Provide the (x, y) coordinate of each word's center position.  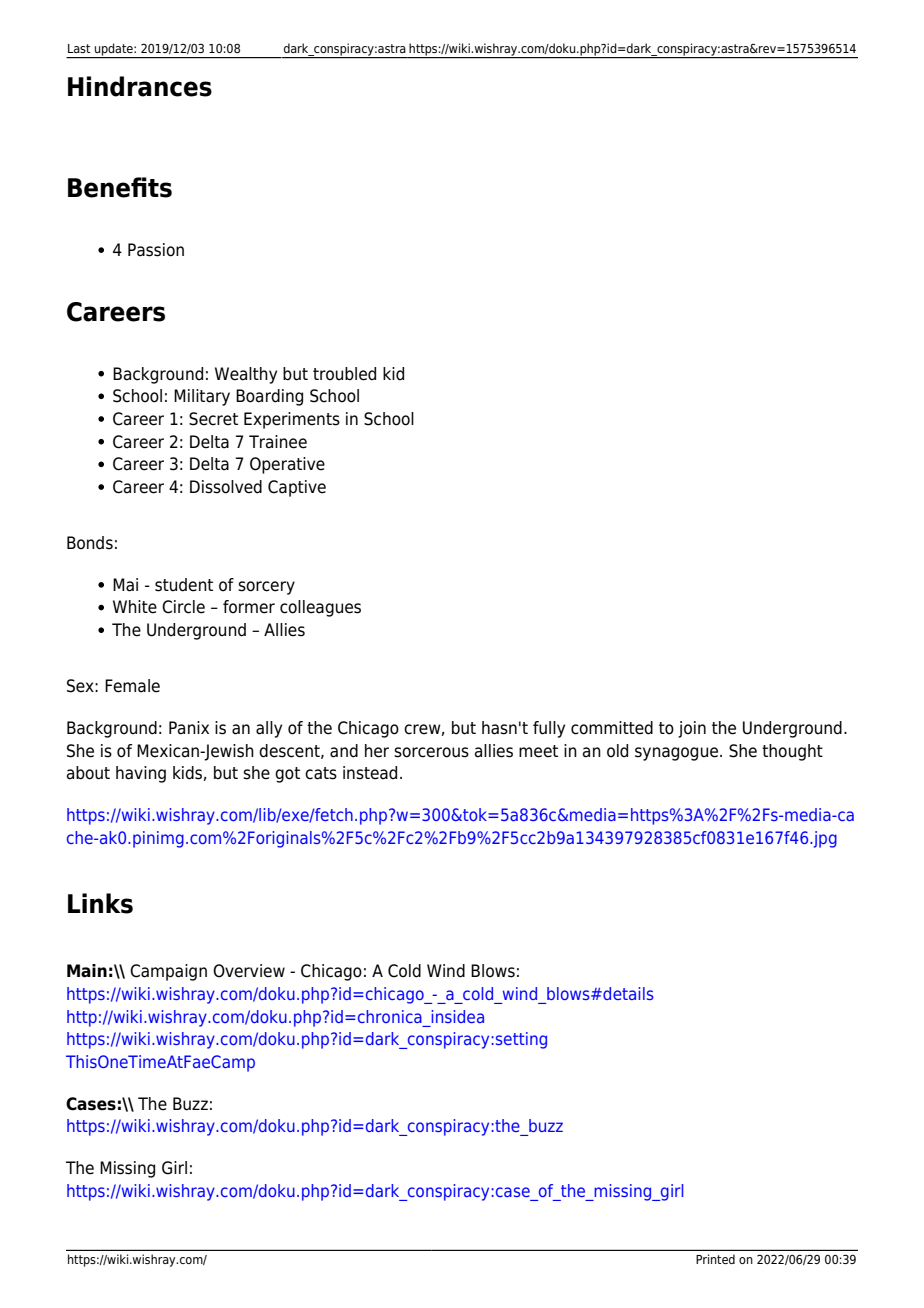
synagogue (678, 754)
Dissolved (226, 487)
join (692, 729)
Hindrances (140, 86)
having (141, 774)
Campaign (168, 972)
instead (370, 773)
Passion (156, 250)
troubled (344, 374)
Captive (297, 488)
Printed (715, 1259)
